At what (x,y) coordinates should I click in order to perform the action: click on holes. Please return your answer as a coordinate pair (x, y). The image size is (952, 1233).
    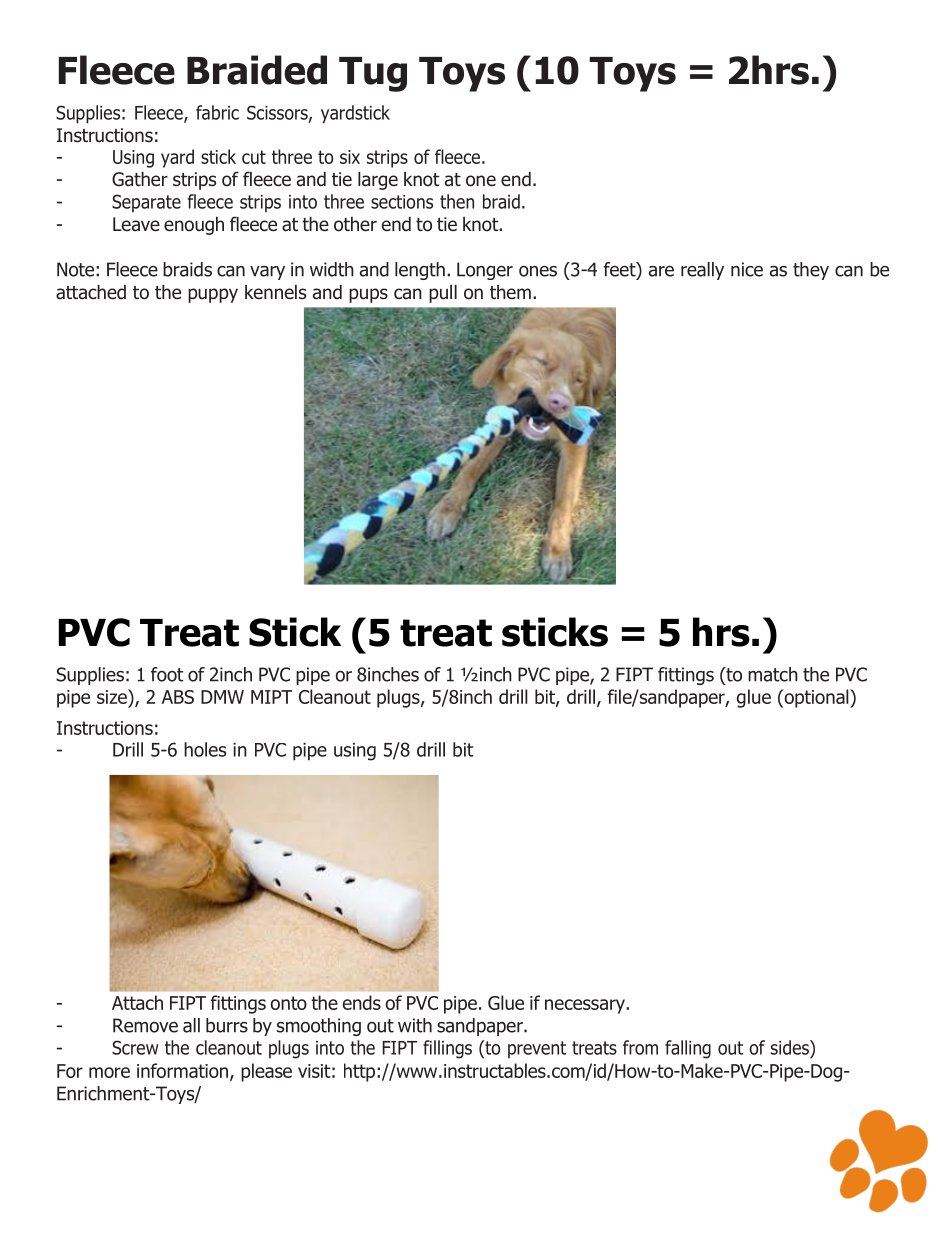
    Looking at the image, I should click on (205, 749).
